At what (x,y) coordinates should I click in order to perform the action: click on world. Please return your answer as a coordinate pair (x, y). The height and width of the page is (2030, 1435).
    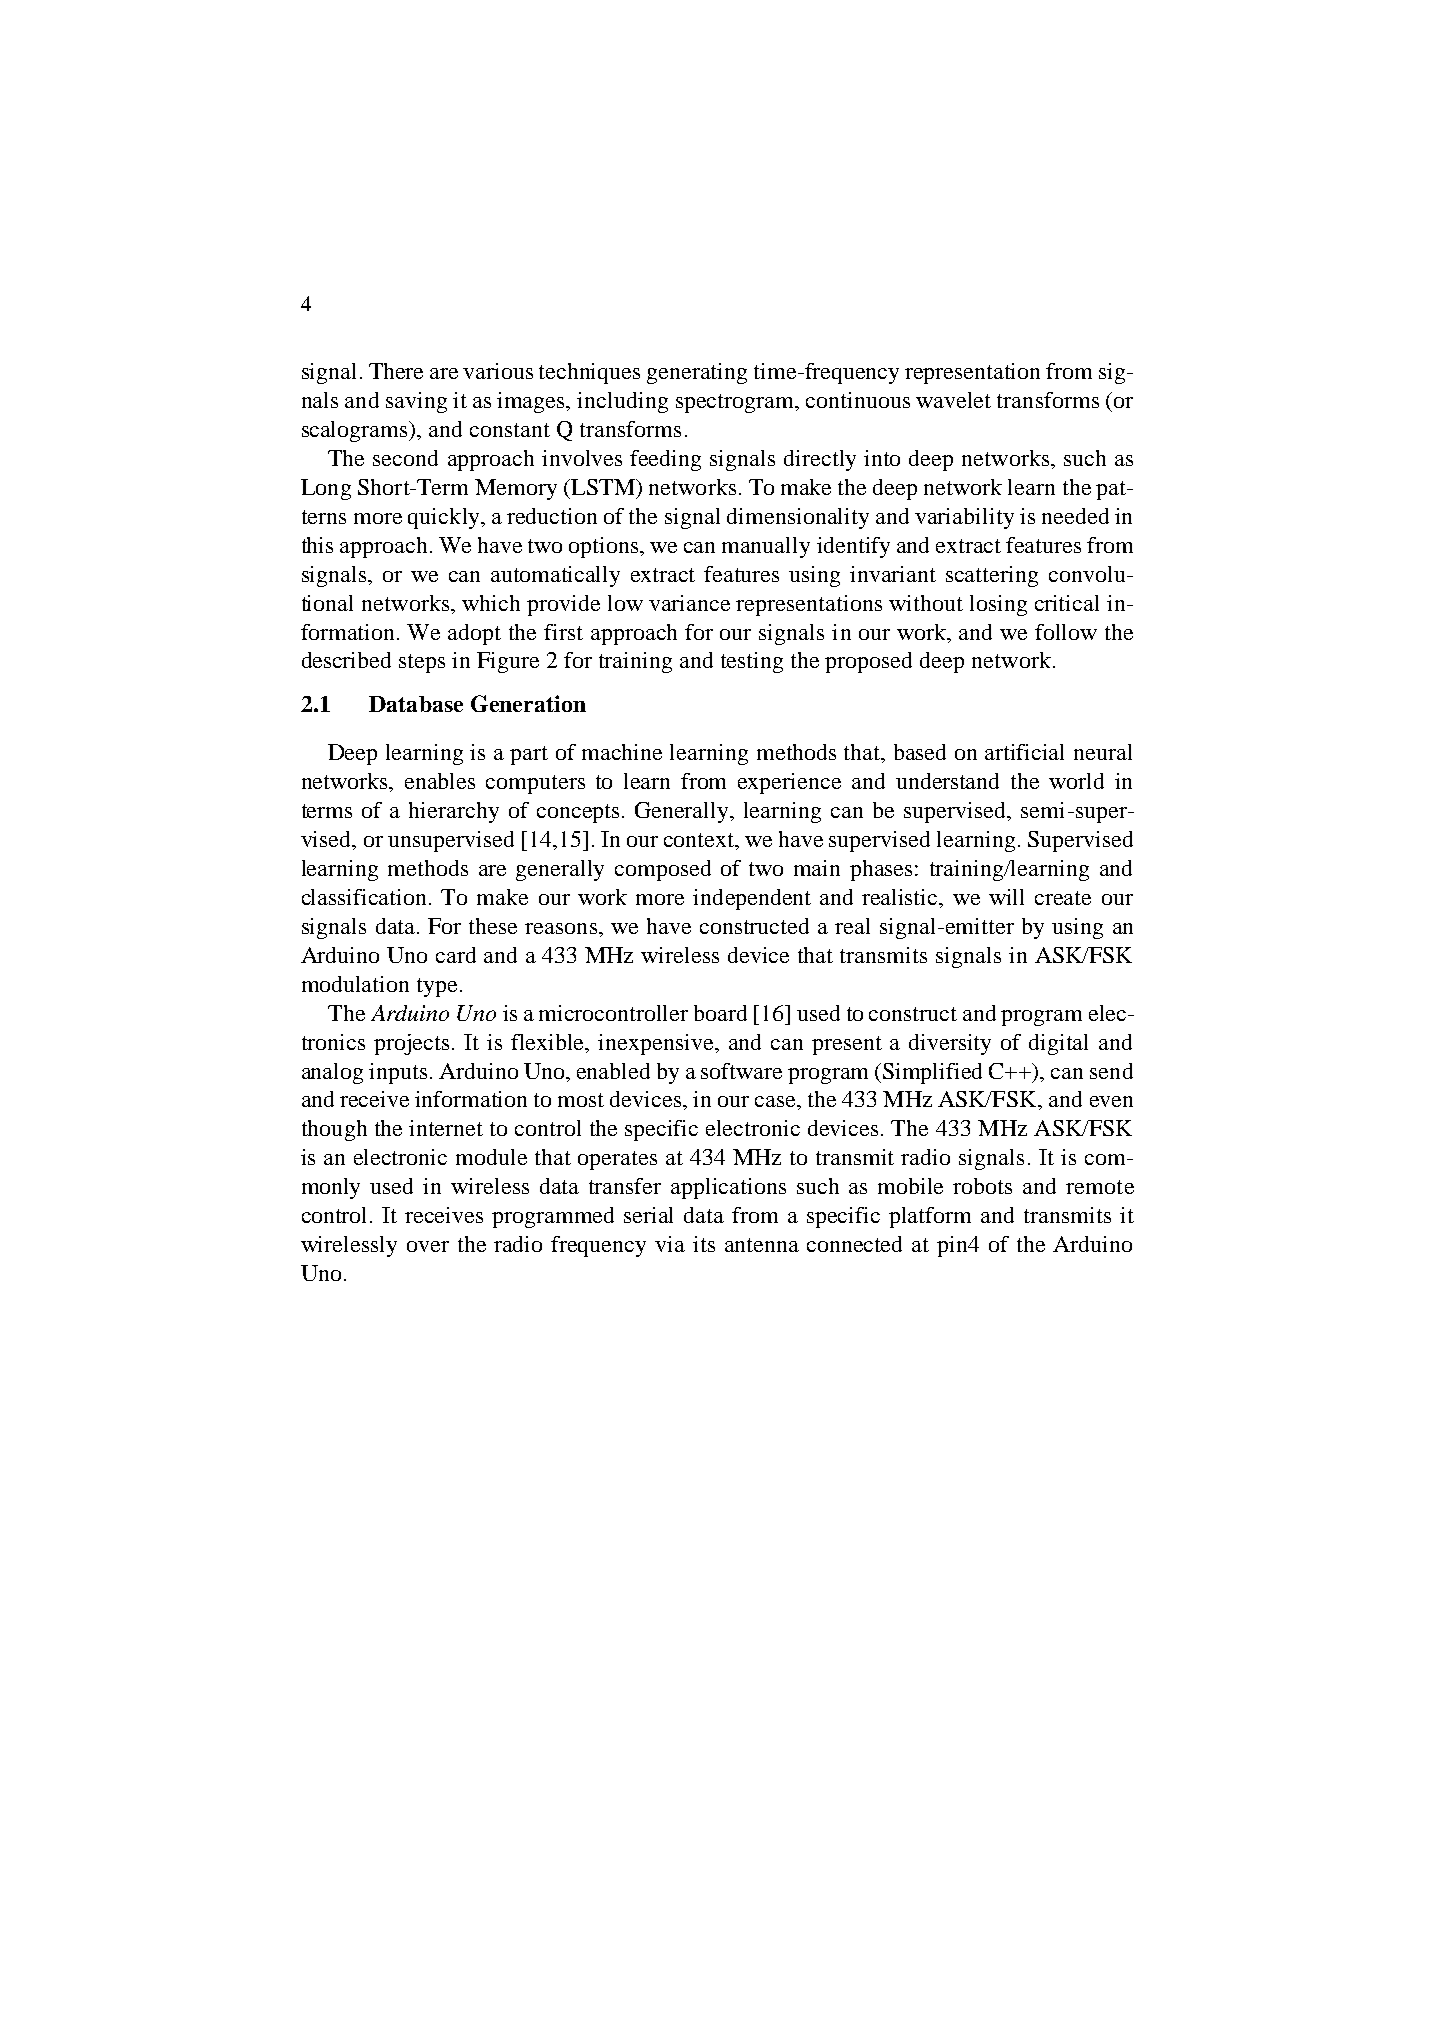
    Looking at the image, I should click on (1076, 781).
